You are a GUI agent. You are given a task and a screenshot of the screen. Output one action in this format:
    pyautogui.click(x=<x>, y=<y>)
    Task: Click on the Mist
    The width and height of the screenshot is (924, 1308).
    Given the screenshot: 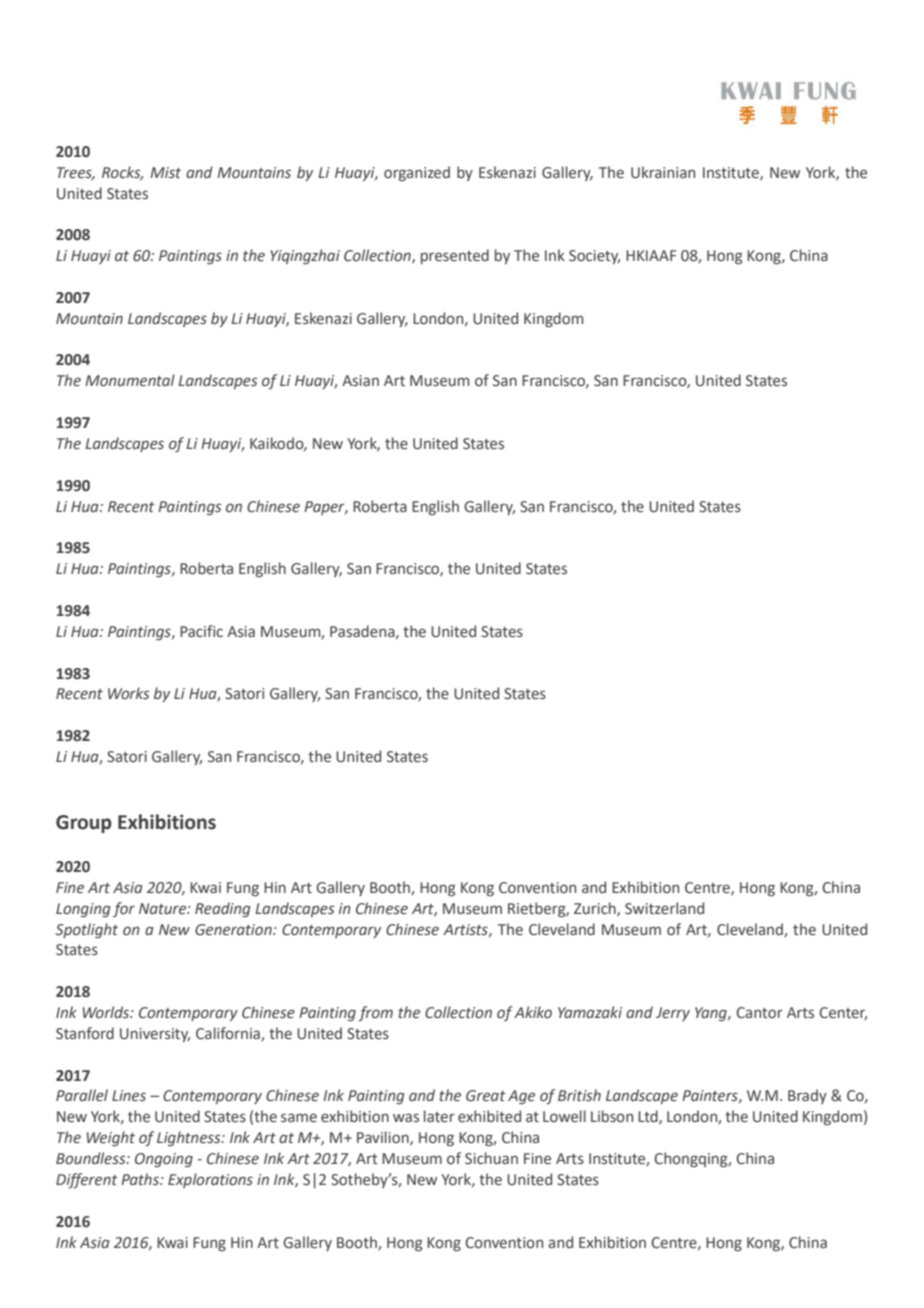 What is the action you would take?
    pyautogui.click(x=165, y=172)
